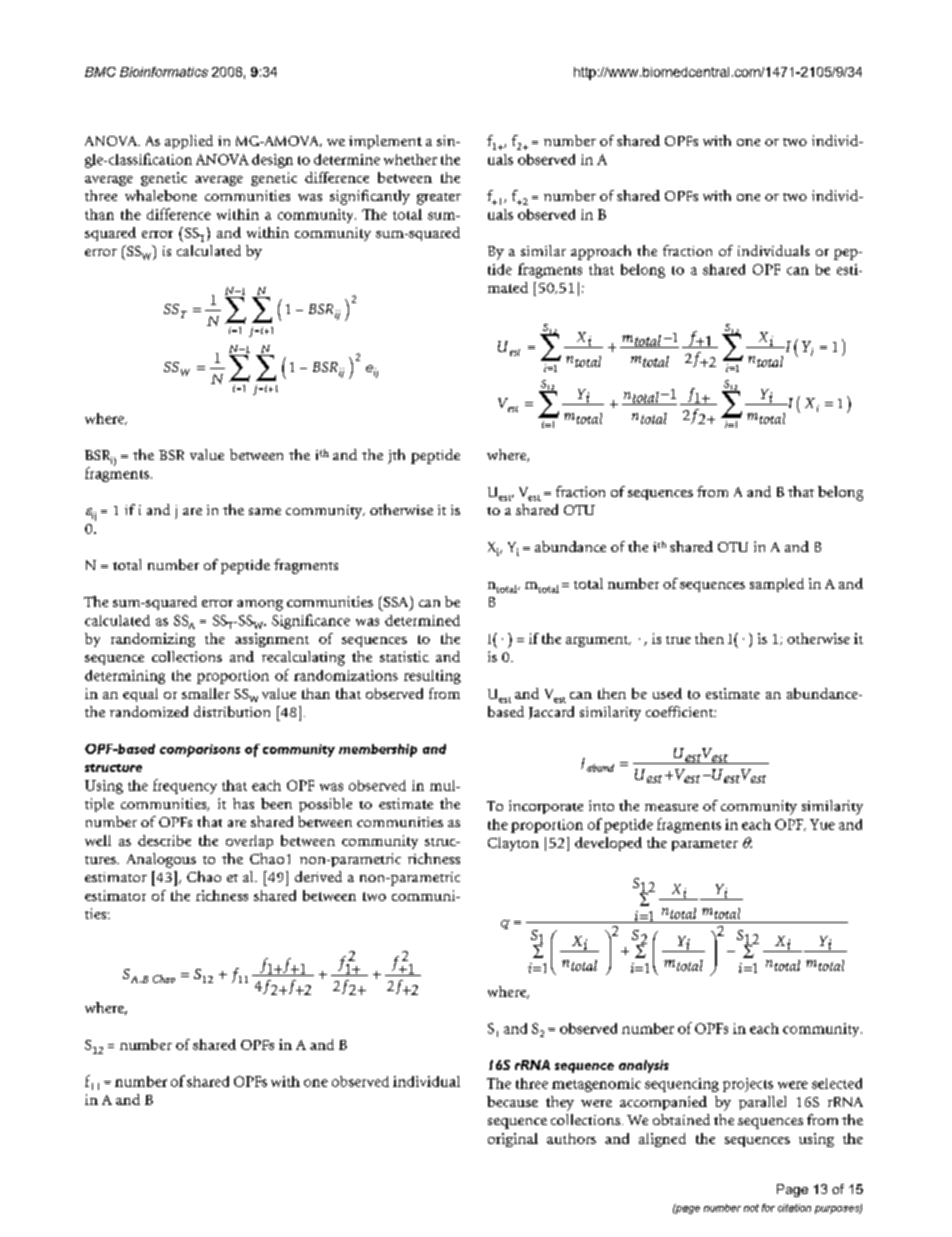  What do you see at coordinates (512, 1101) in the screenshot?
I see `because` at bounding box center [512, 1101].
